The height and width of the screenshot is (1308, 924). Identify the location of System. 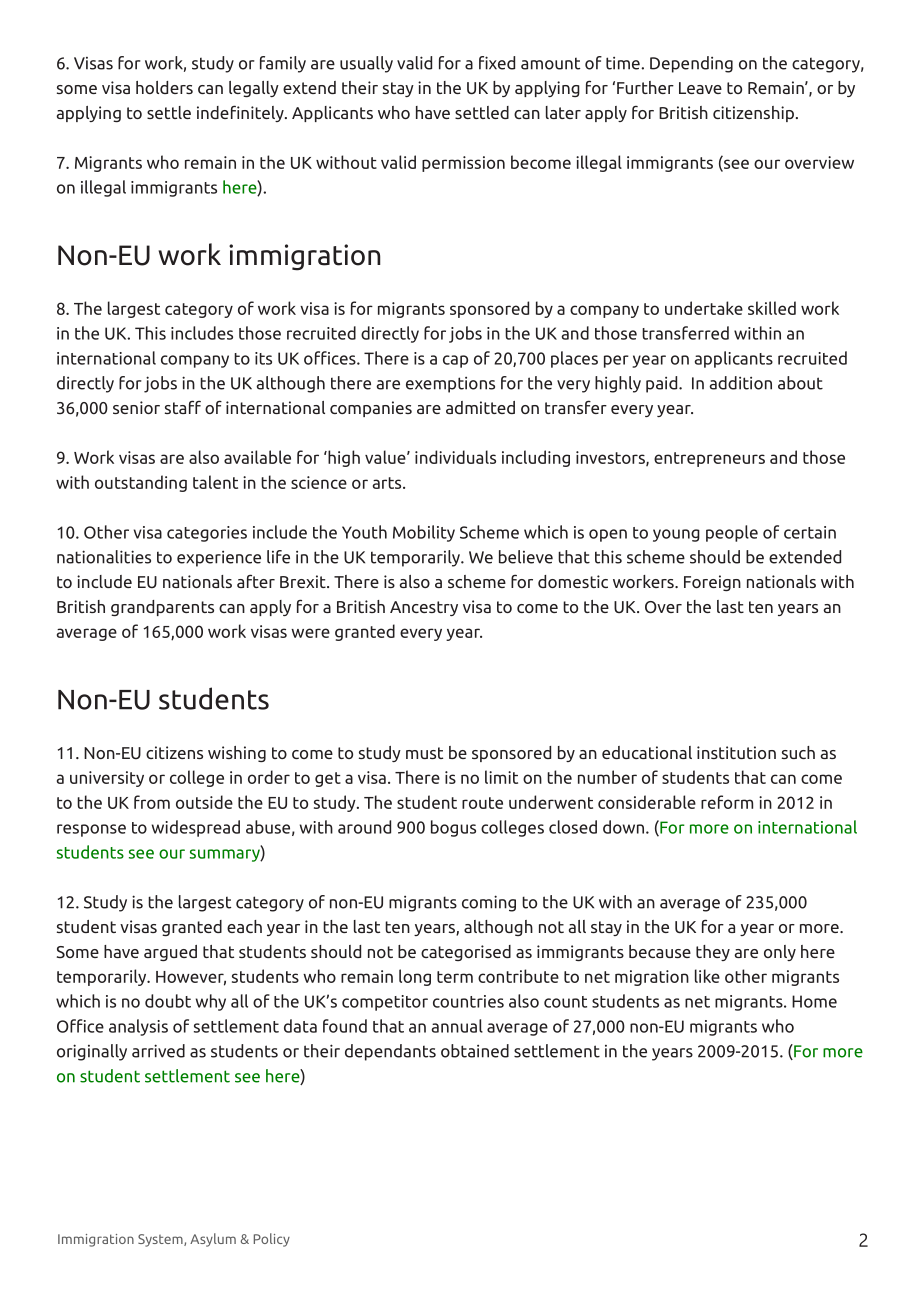
(161, 1240).
